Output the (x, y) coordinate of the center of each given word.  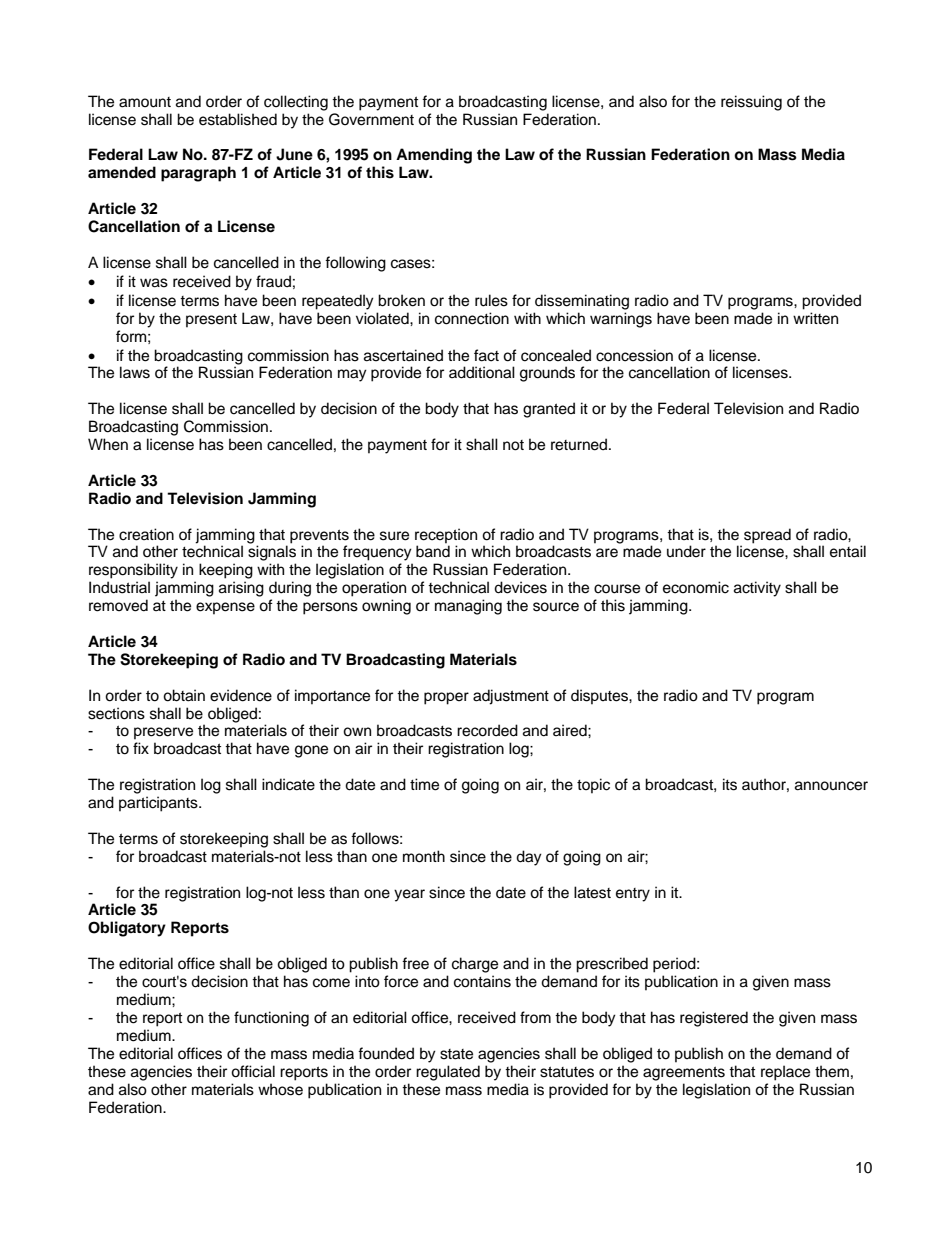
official (253, 1071)
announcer (831, 786)
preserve (163, 733)
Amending (434, 156)
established (238, 119)
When (108, 444)
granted (549, 410)
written (815, 318)
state (456, 1054)
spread (767, 536)
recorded (487, 730)
